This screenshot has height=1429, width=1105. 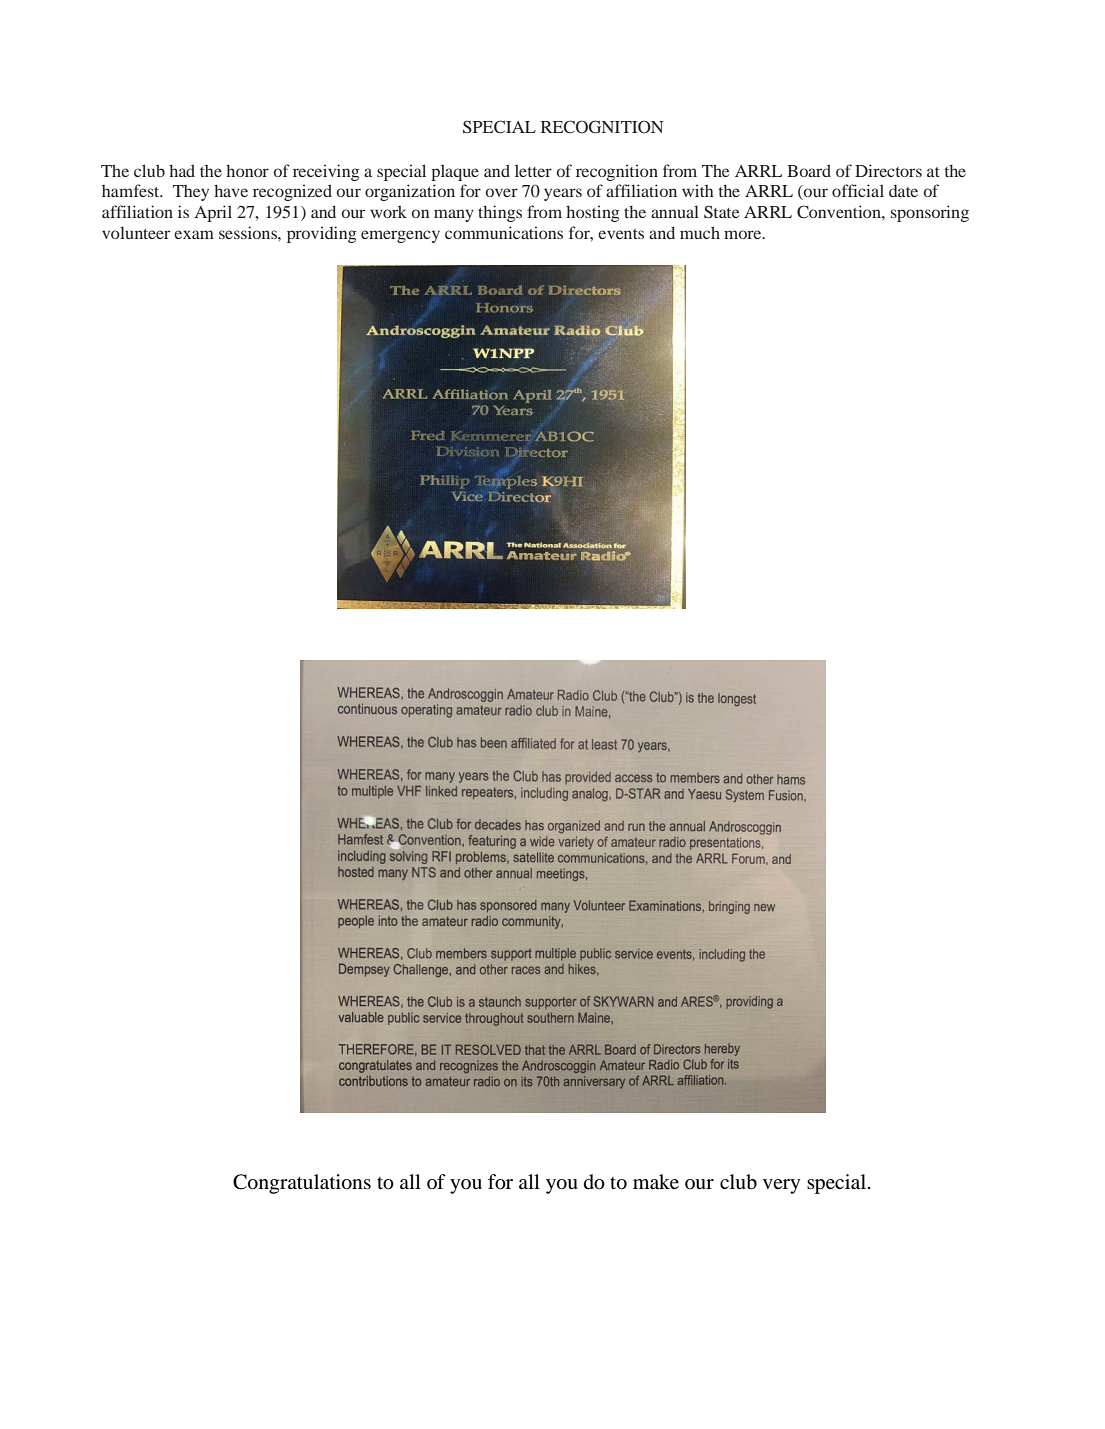 What do you see at coordinates (700, 232) in the screenshot?
I see `much` at bounding box center [700, 232].
